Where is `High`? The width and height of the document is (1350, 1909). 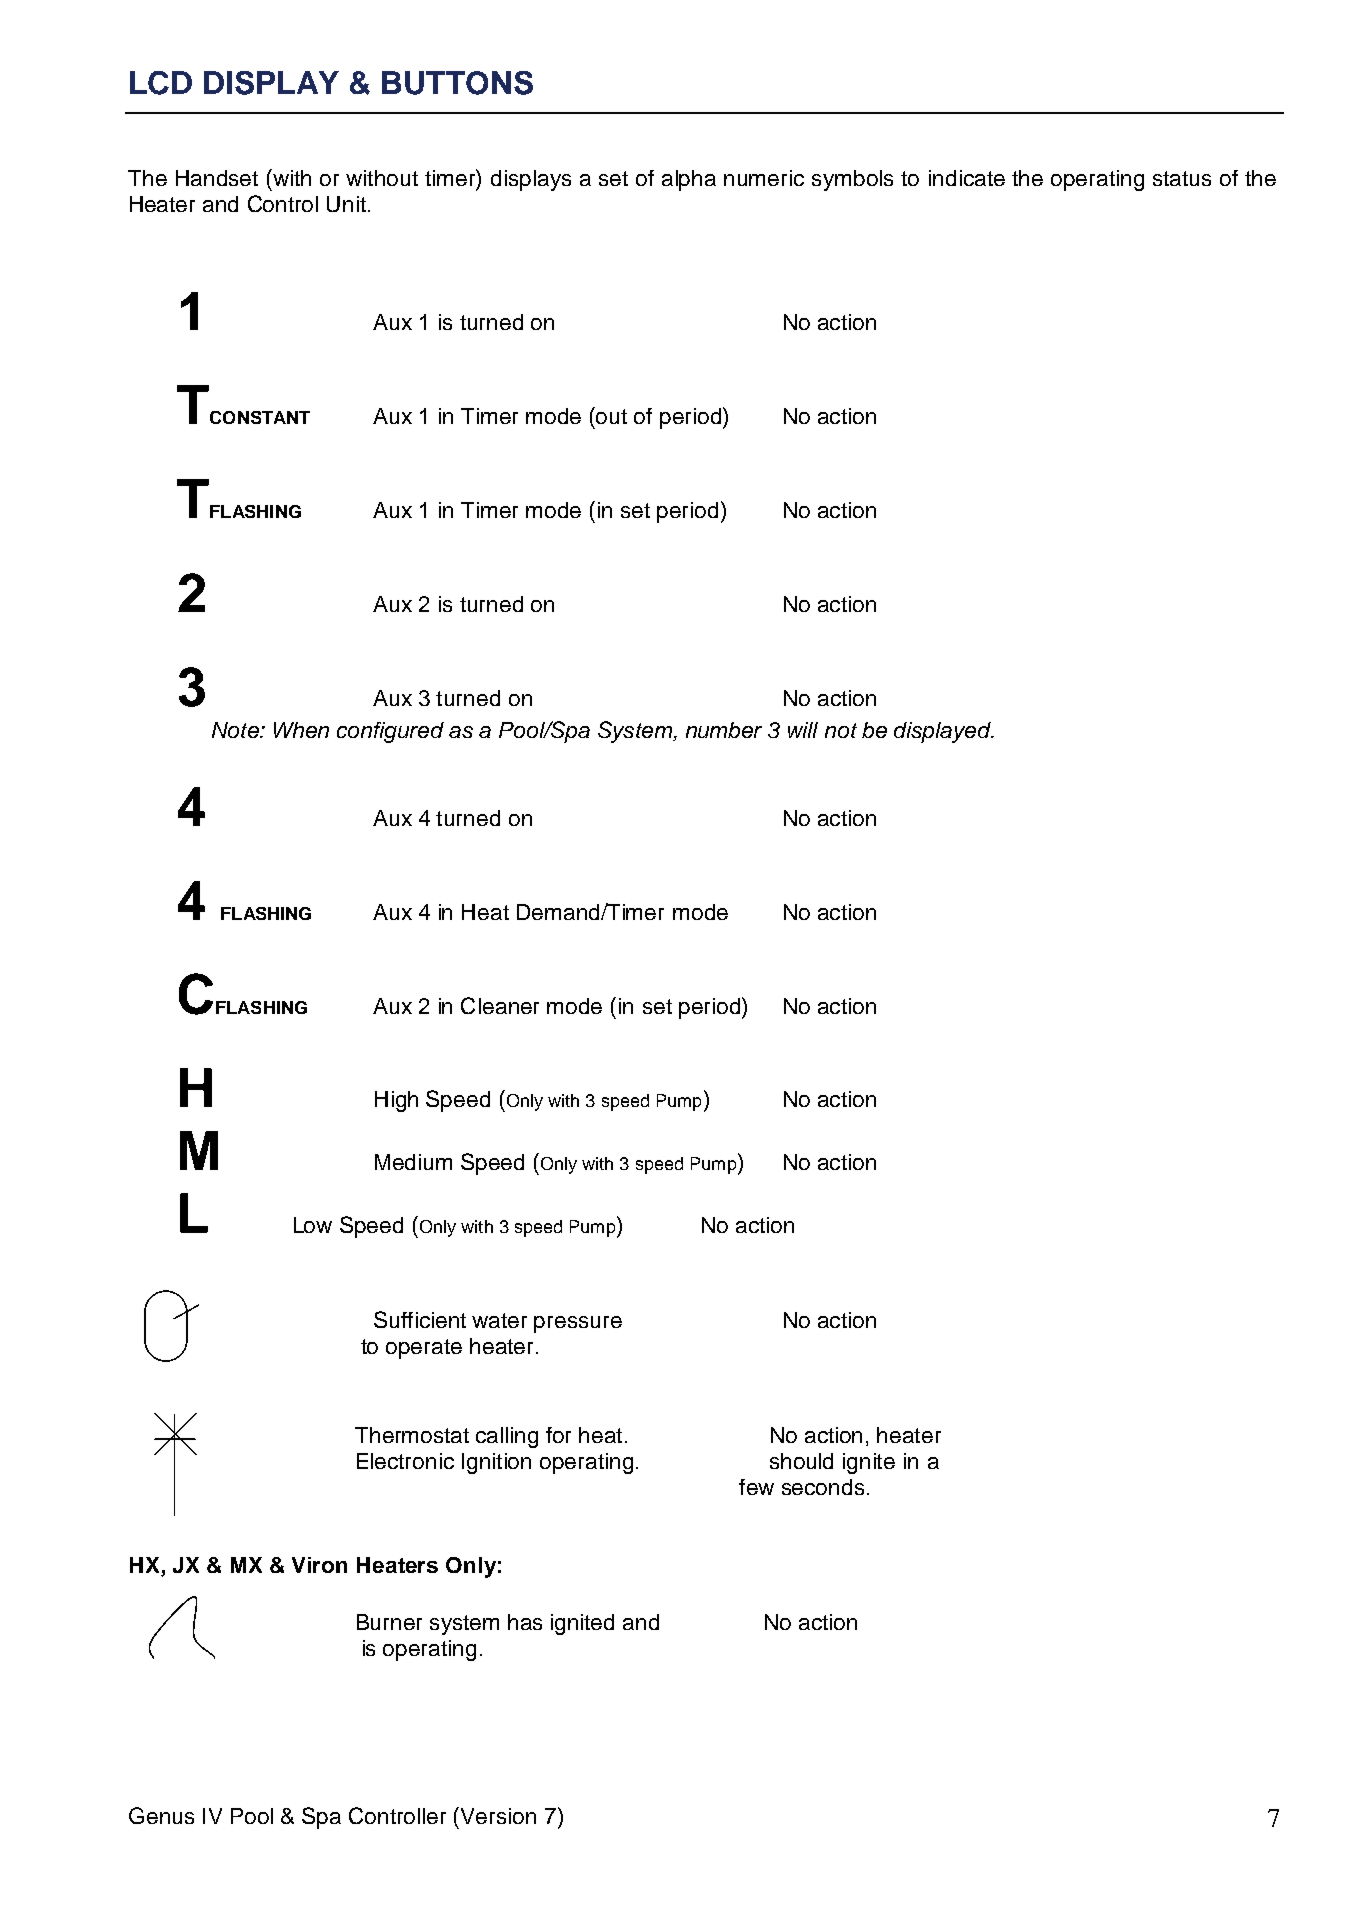
High is located at coordinates (396, 1101).
